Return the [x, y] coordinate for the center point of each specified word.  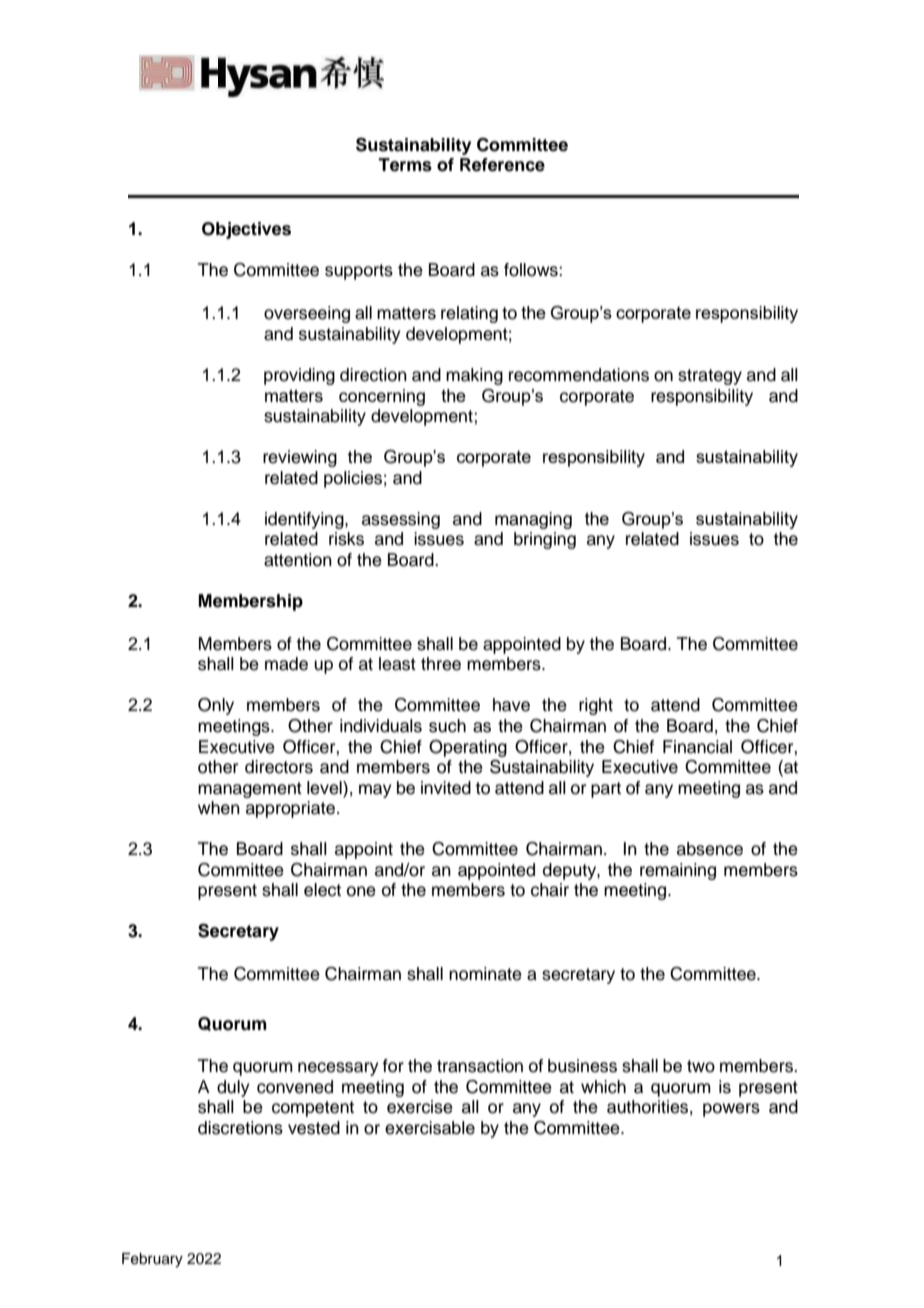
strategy [710, 377]
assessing [401, 520]
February [152, 1260]
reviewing [300, 458]
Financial [697, 747]
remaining [678, 871]
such [447, 726]
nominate [485, 974]
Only [216, 706]
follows [532, 270]
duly [233, 1088]
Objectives [246, 230]
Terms [405, 165]
